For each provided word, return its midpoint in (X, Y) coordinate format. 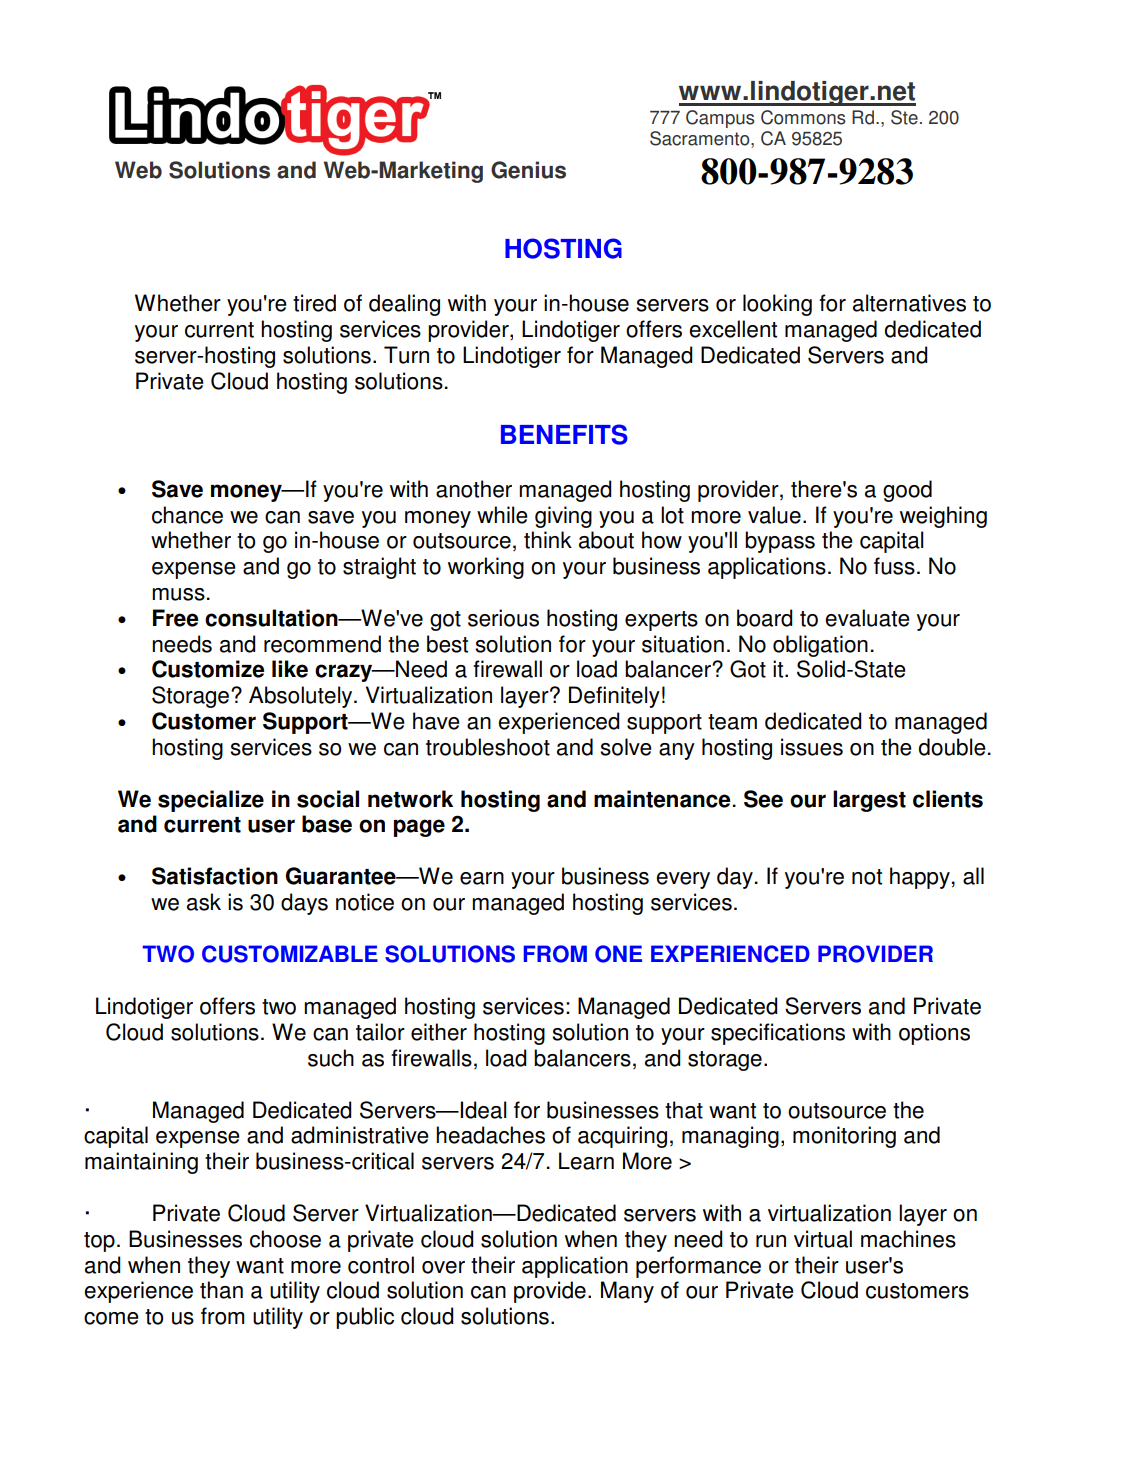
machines (908, 1239)
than (221, 1290)
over (443, 1267)
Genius (528, 170)
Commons (803, 117)
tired (314, 303)
